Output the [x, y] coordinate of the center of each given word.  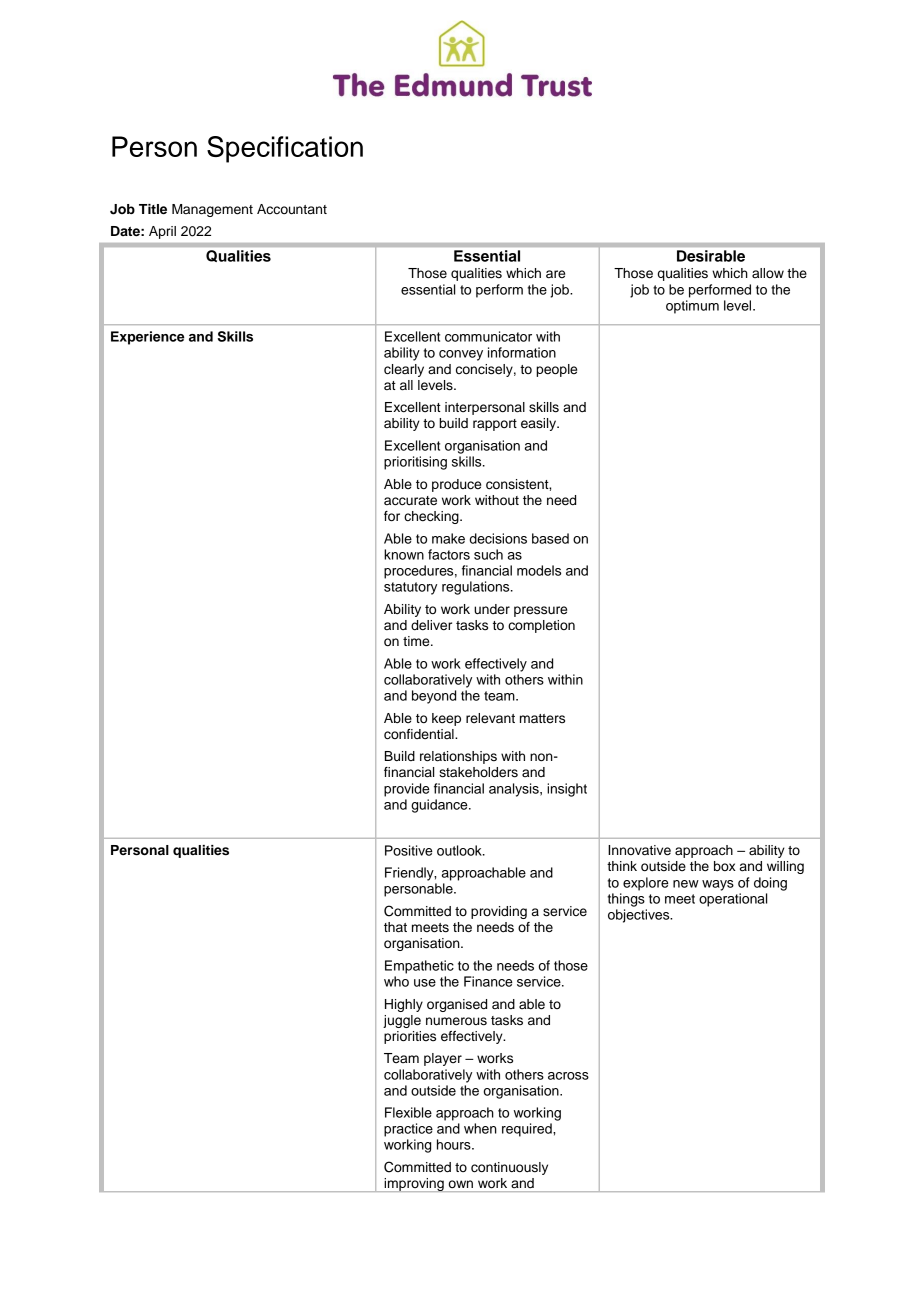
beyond [434, 697]
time [417, 641]
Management [212, 210]
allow [768, 273]
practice [408, 1130]
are [555, 274]
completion [541, 626]
